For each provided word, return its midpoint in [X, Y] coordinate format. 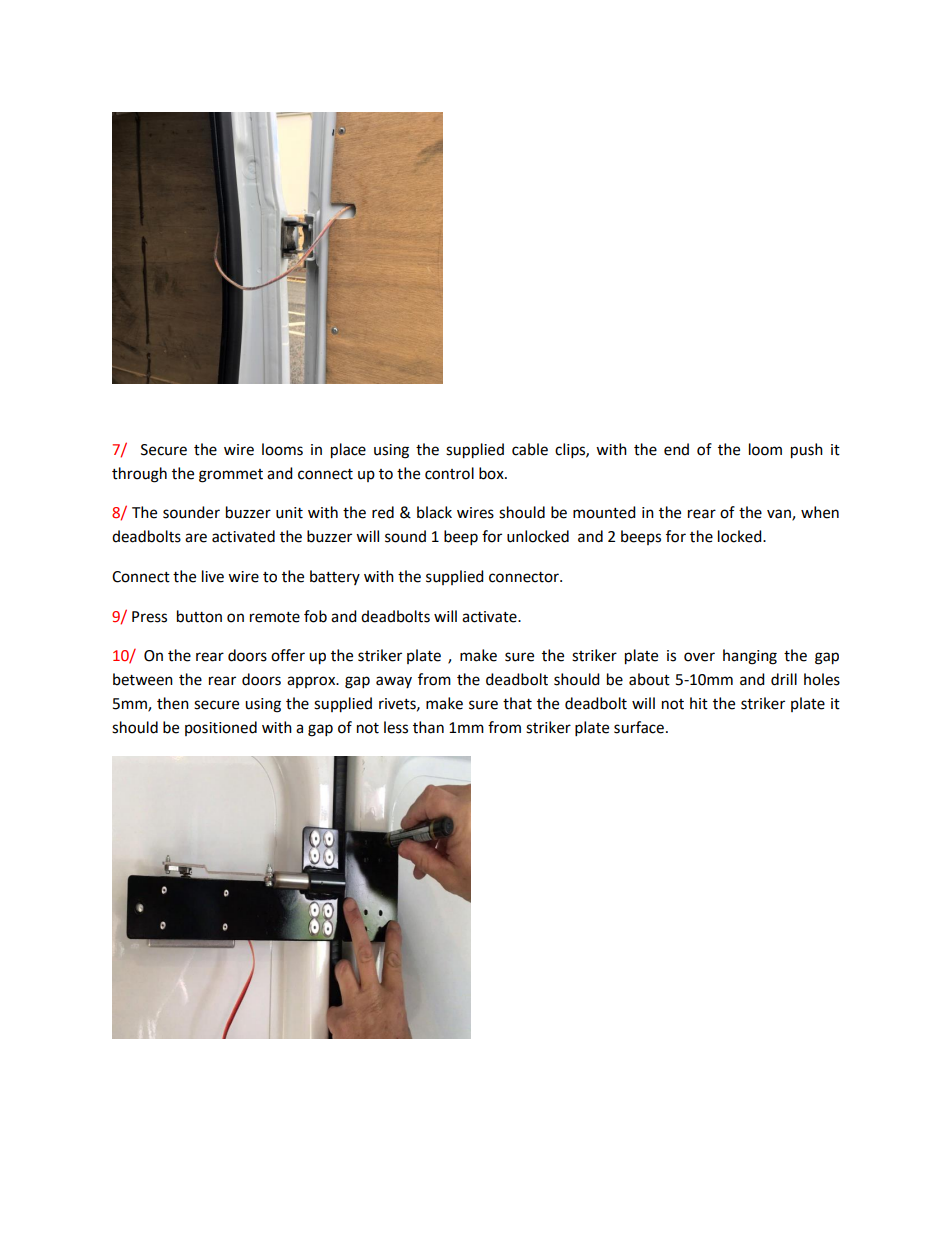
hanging [750, 657]
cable [530, 449]
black [434, 512]
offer [288, 655]
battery [335, 577]
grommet [231, 476]
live [213, 576]
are [196, 538]
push [807, 451]
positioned [221, 728]
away [394, 682]
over [699, 657]
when [820, 512]
